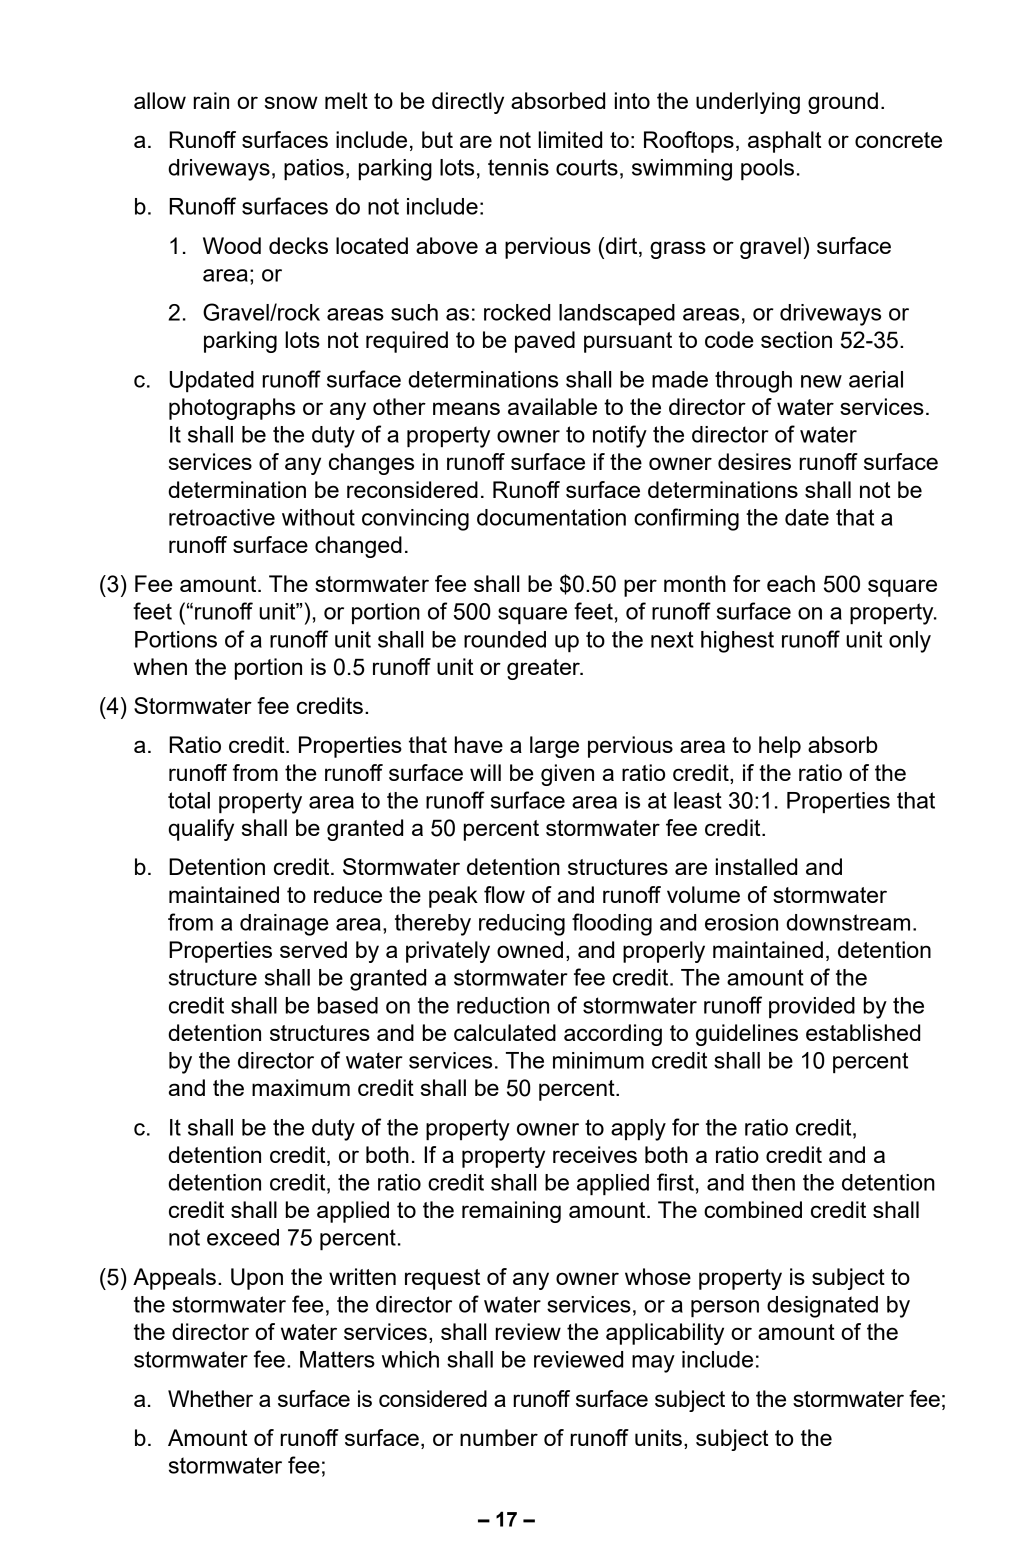  What do you see at coordinates (518, 167) in the document?
I see `tennis` at bounding box center [518, 167].
